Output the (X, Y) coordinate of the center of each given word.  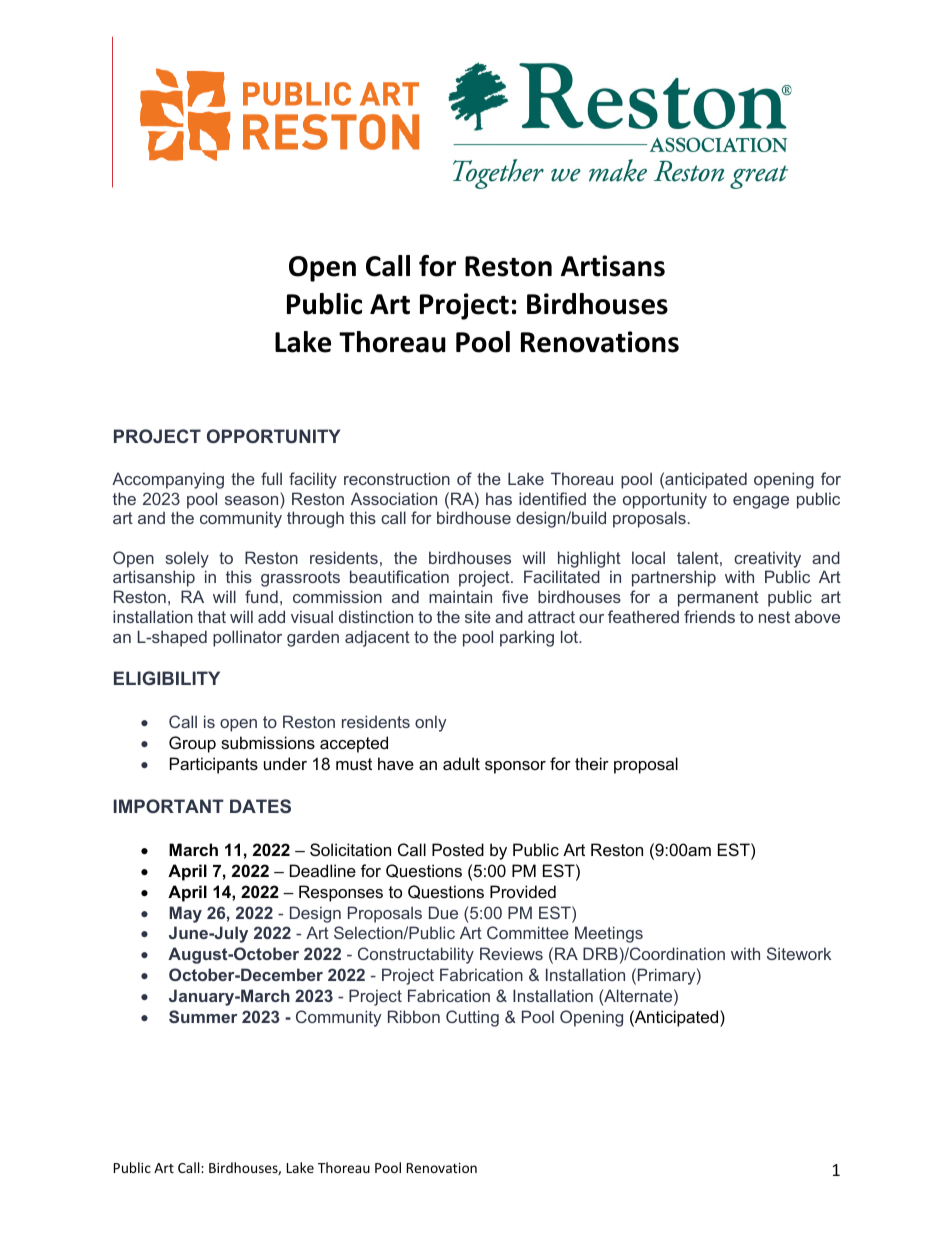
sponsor (515, 767)
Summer (203, 1016)
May (185, 914)
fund (261, 596)
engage (761, 502)
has (499, 498)
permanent (718, 599)
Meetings (609, 934)
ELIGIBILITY (167, 678)
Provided (523, 891)
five (515, 596)
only (430, 723)
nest (774, 617)
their (592, 763)
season (251, 500)
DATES (260, 806)
